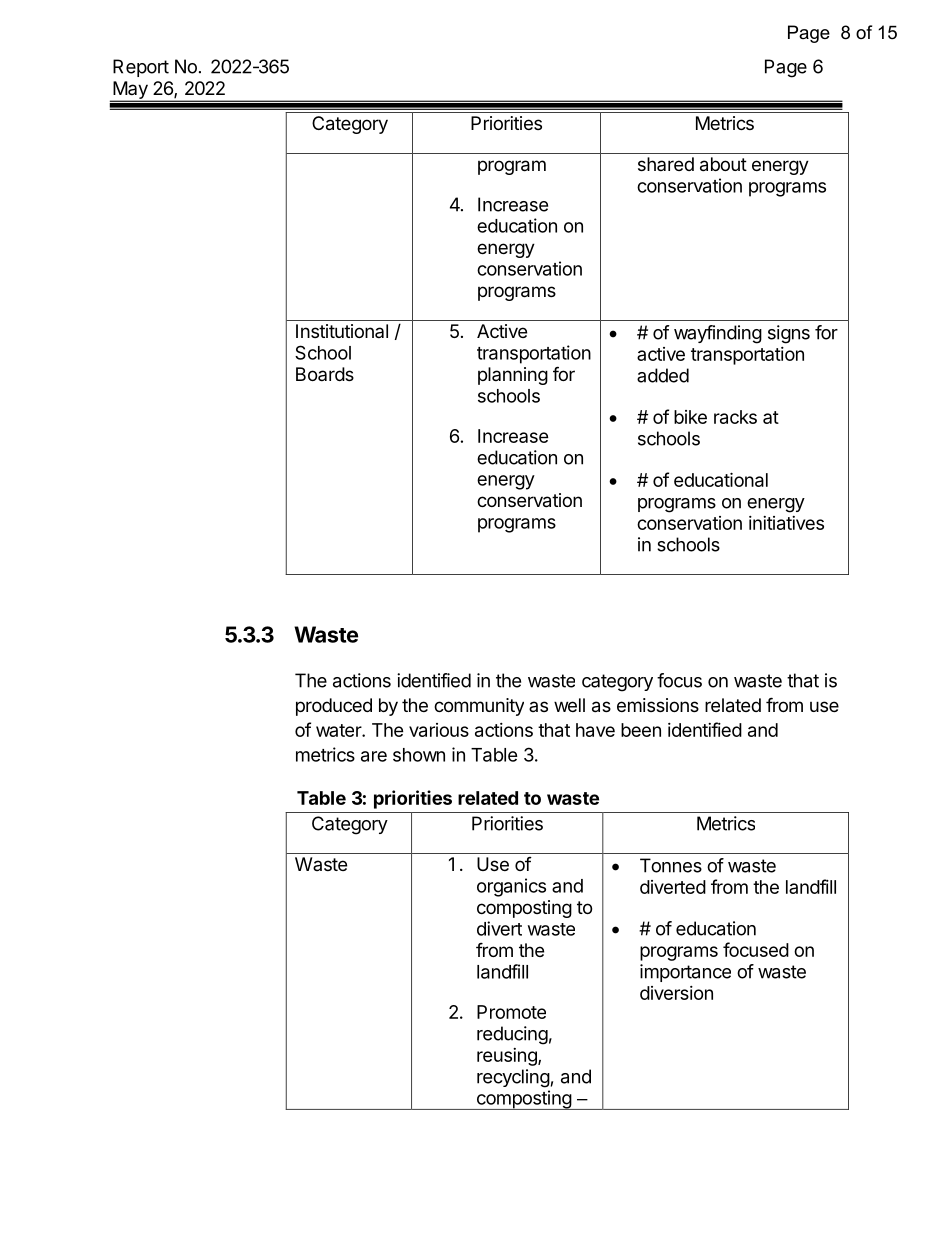  I want to click on emissions, so click(658, 705).
